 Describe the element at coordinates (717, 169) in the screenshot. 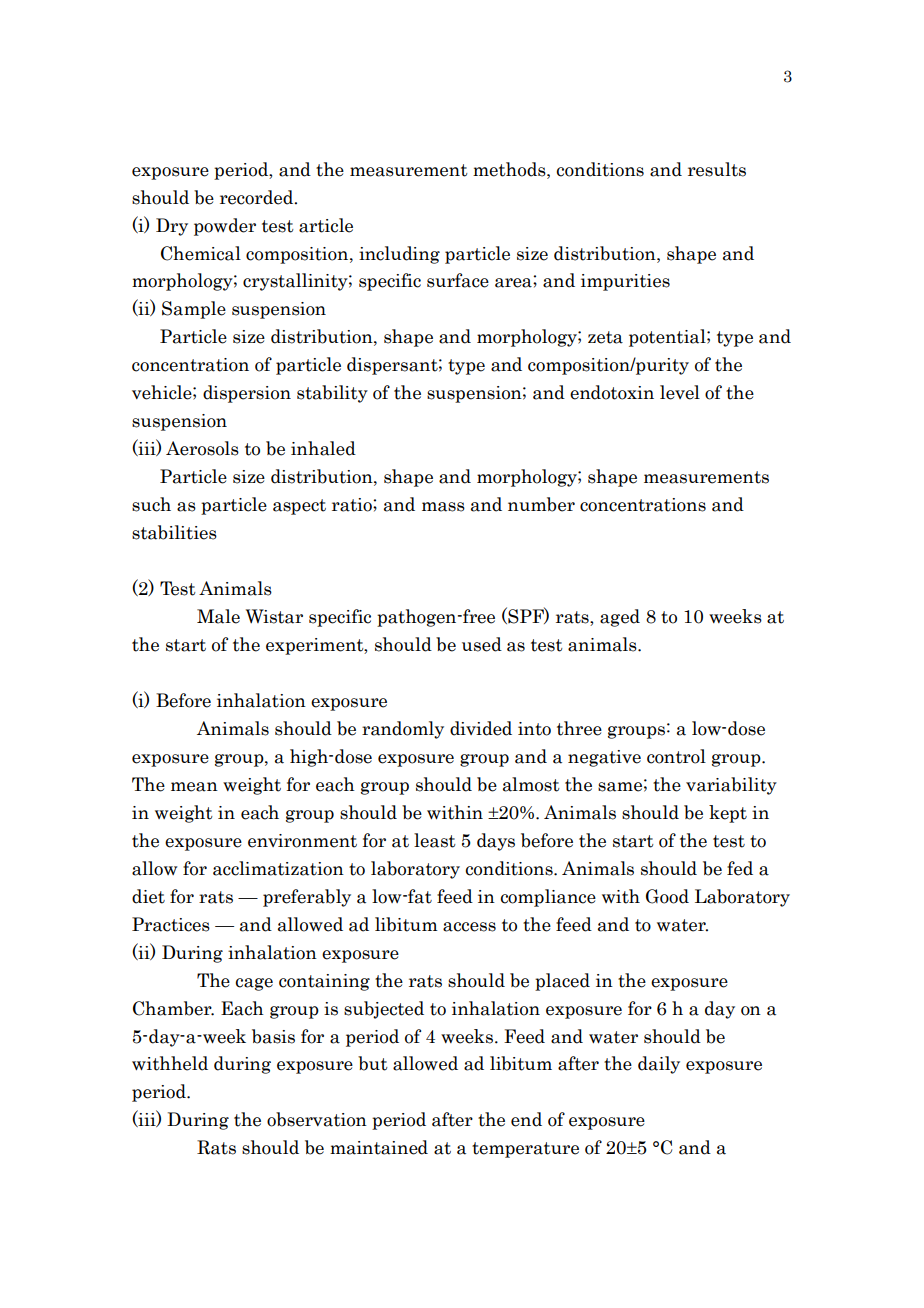

I see `results` at that location.
